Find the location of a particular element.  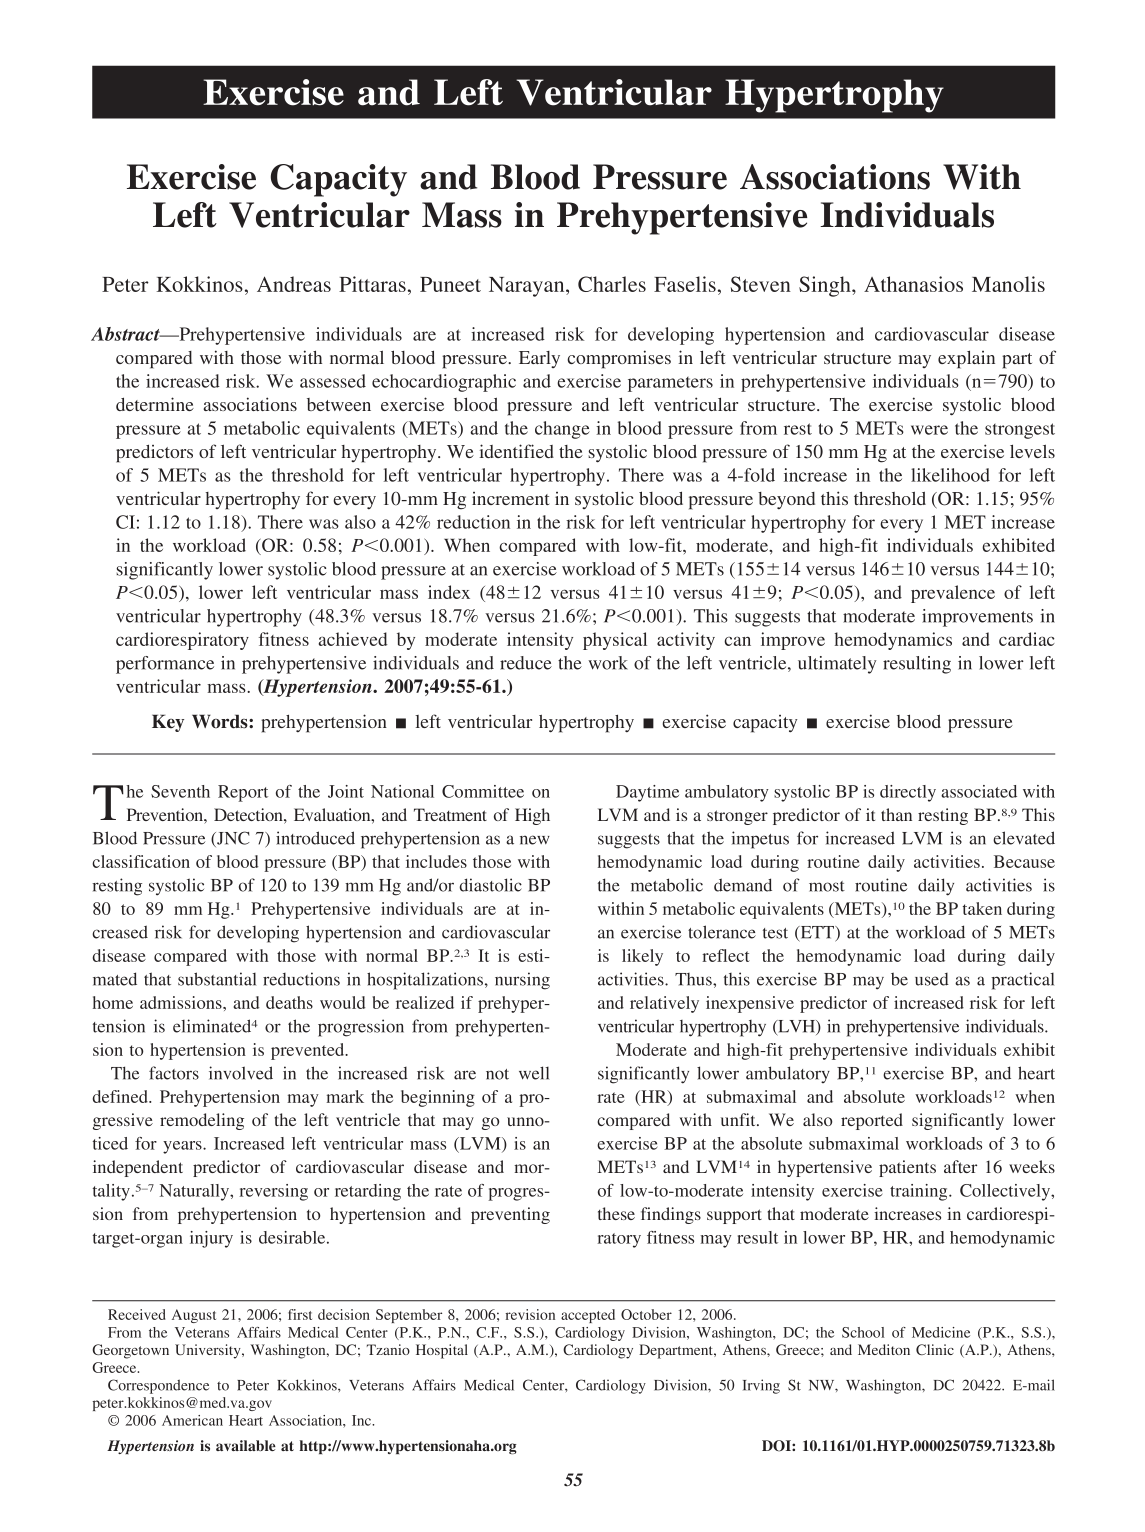

classification is located at coordinates (141, 861).
